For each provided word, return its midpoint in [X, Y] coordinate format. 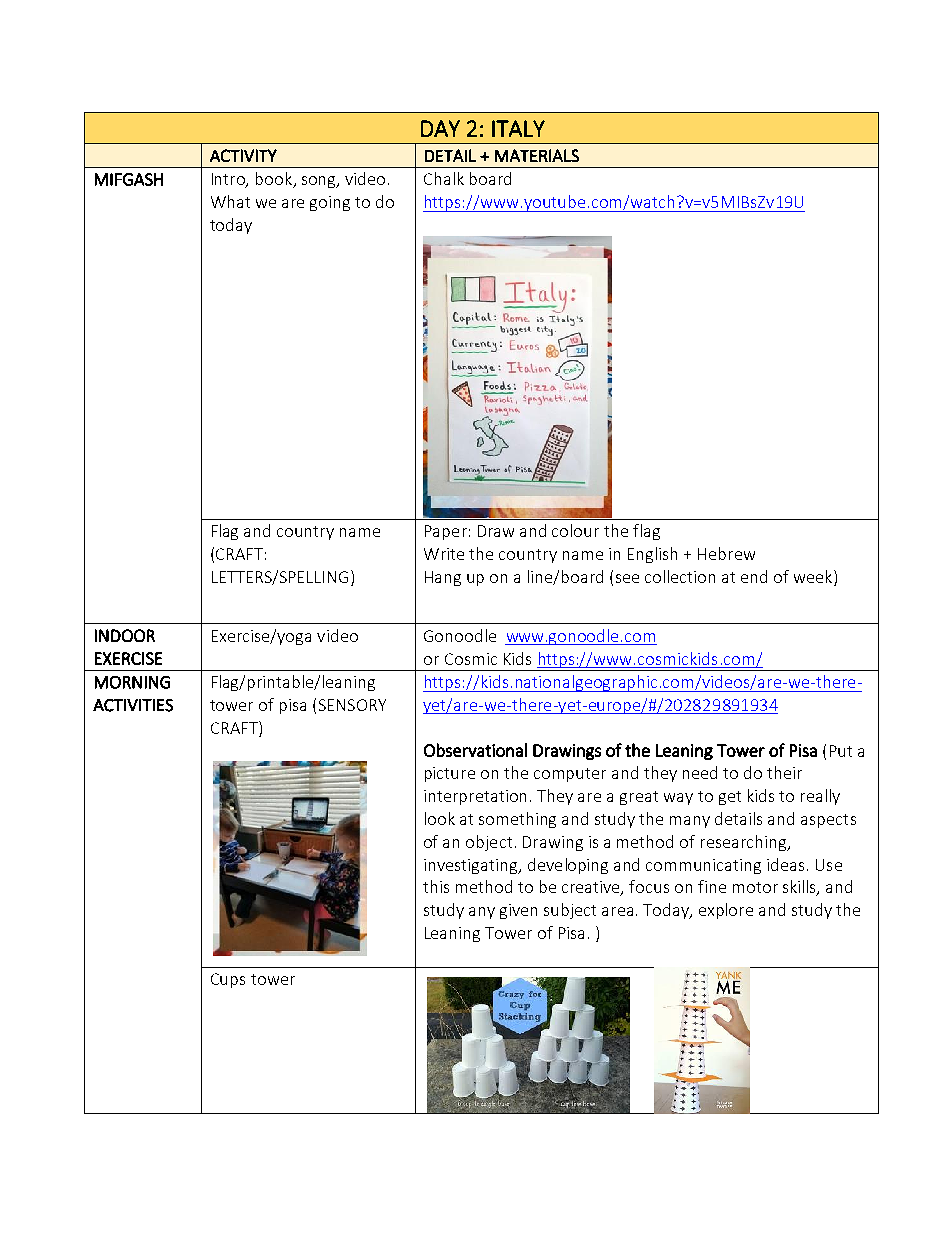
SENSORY [352, 705]
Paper [446, 532]
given [518, 911]
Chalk [444, 178]
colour [575, 530]
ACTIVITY [243, 155]
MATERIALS [537, 155]
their [784, 772]
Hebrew [726, 553]
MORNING [132, 682]
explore [726, 911]
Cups [228, 980]
